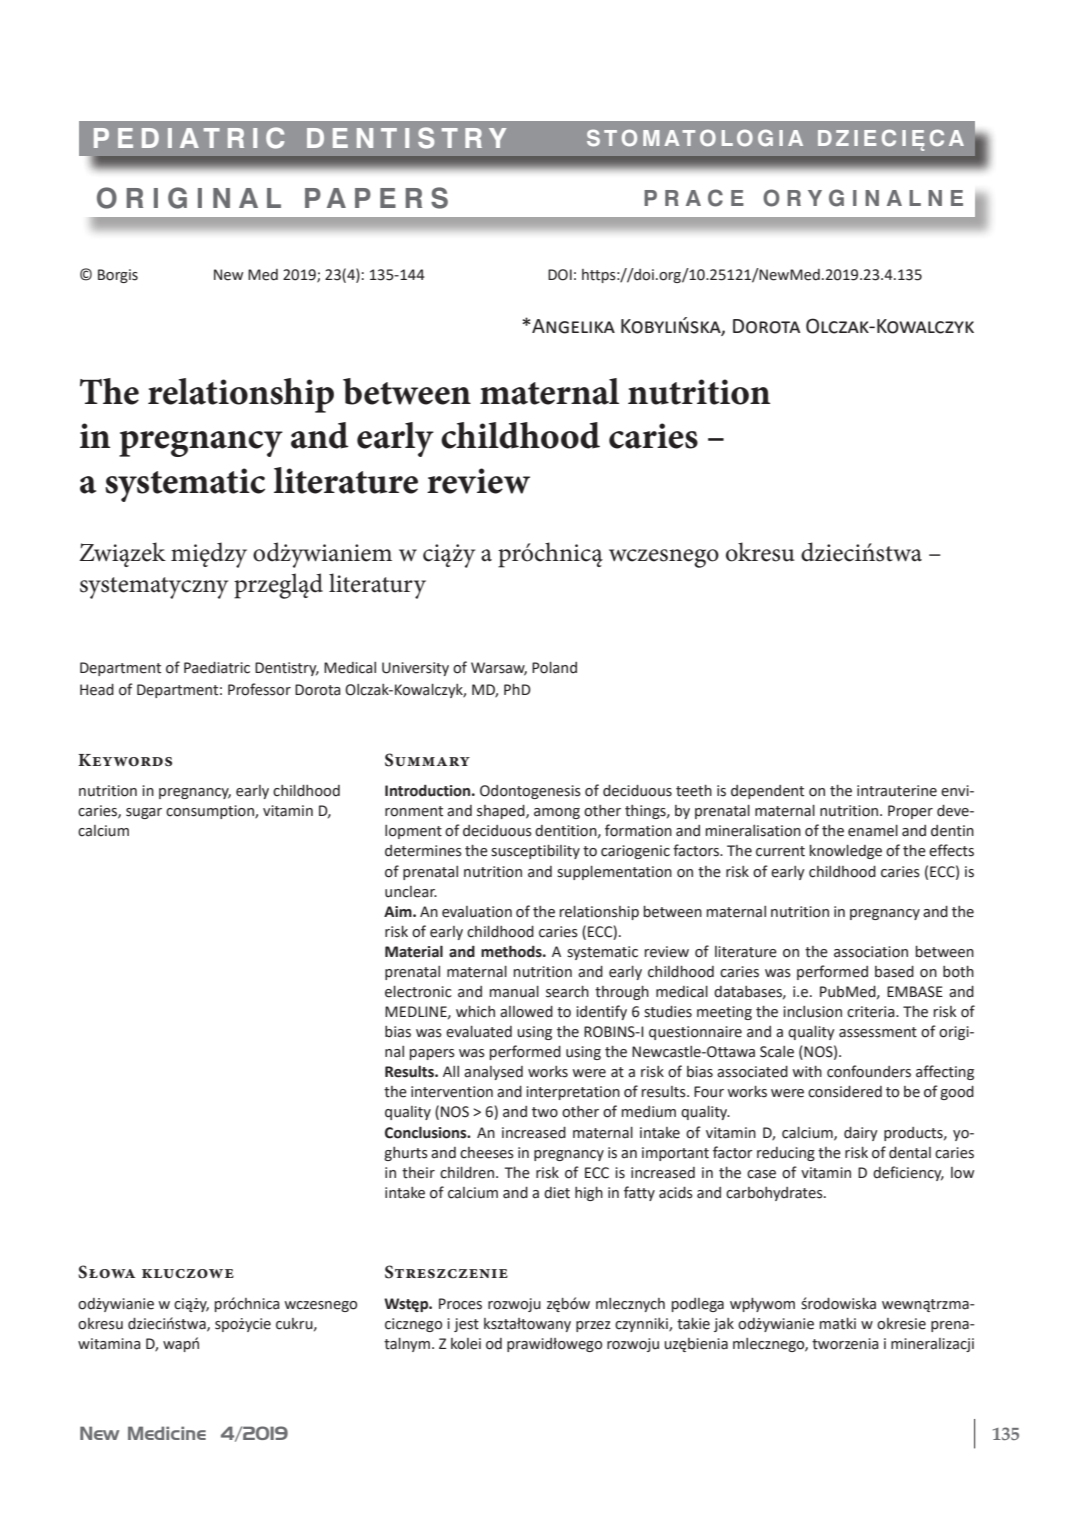  Describe the element at coordinates (572, 326) in the document. I see `Angelika` at that location.
